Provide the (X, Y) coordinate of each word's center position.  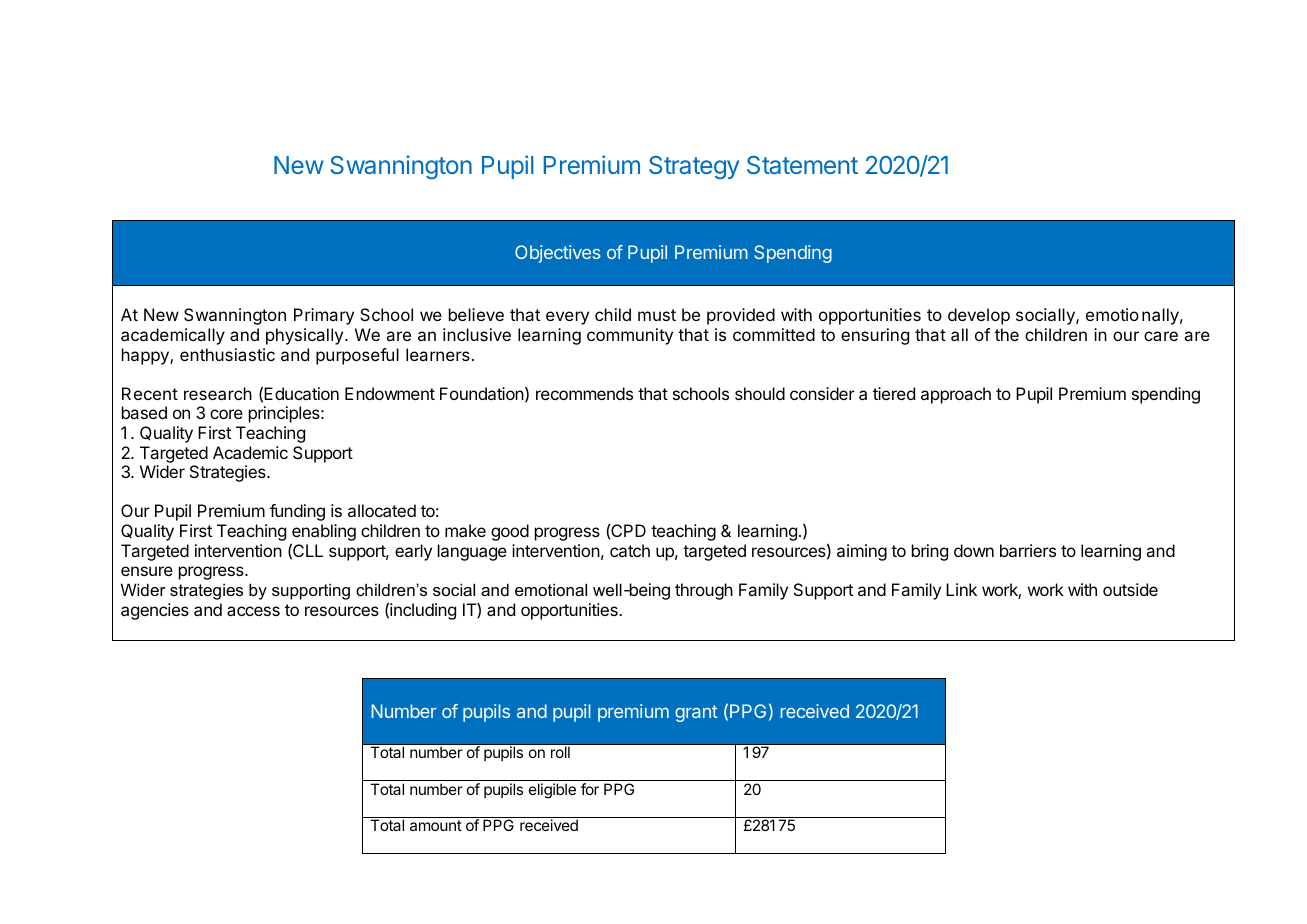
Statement (802, 165)
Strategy (694, 168)
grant (696, 713)
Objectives (557, 254)
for (590, 789)
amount (436, 825)
